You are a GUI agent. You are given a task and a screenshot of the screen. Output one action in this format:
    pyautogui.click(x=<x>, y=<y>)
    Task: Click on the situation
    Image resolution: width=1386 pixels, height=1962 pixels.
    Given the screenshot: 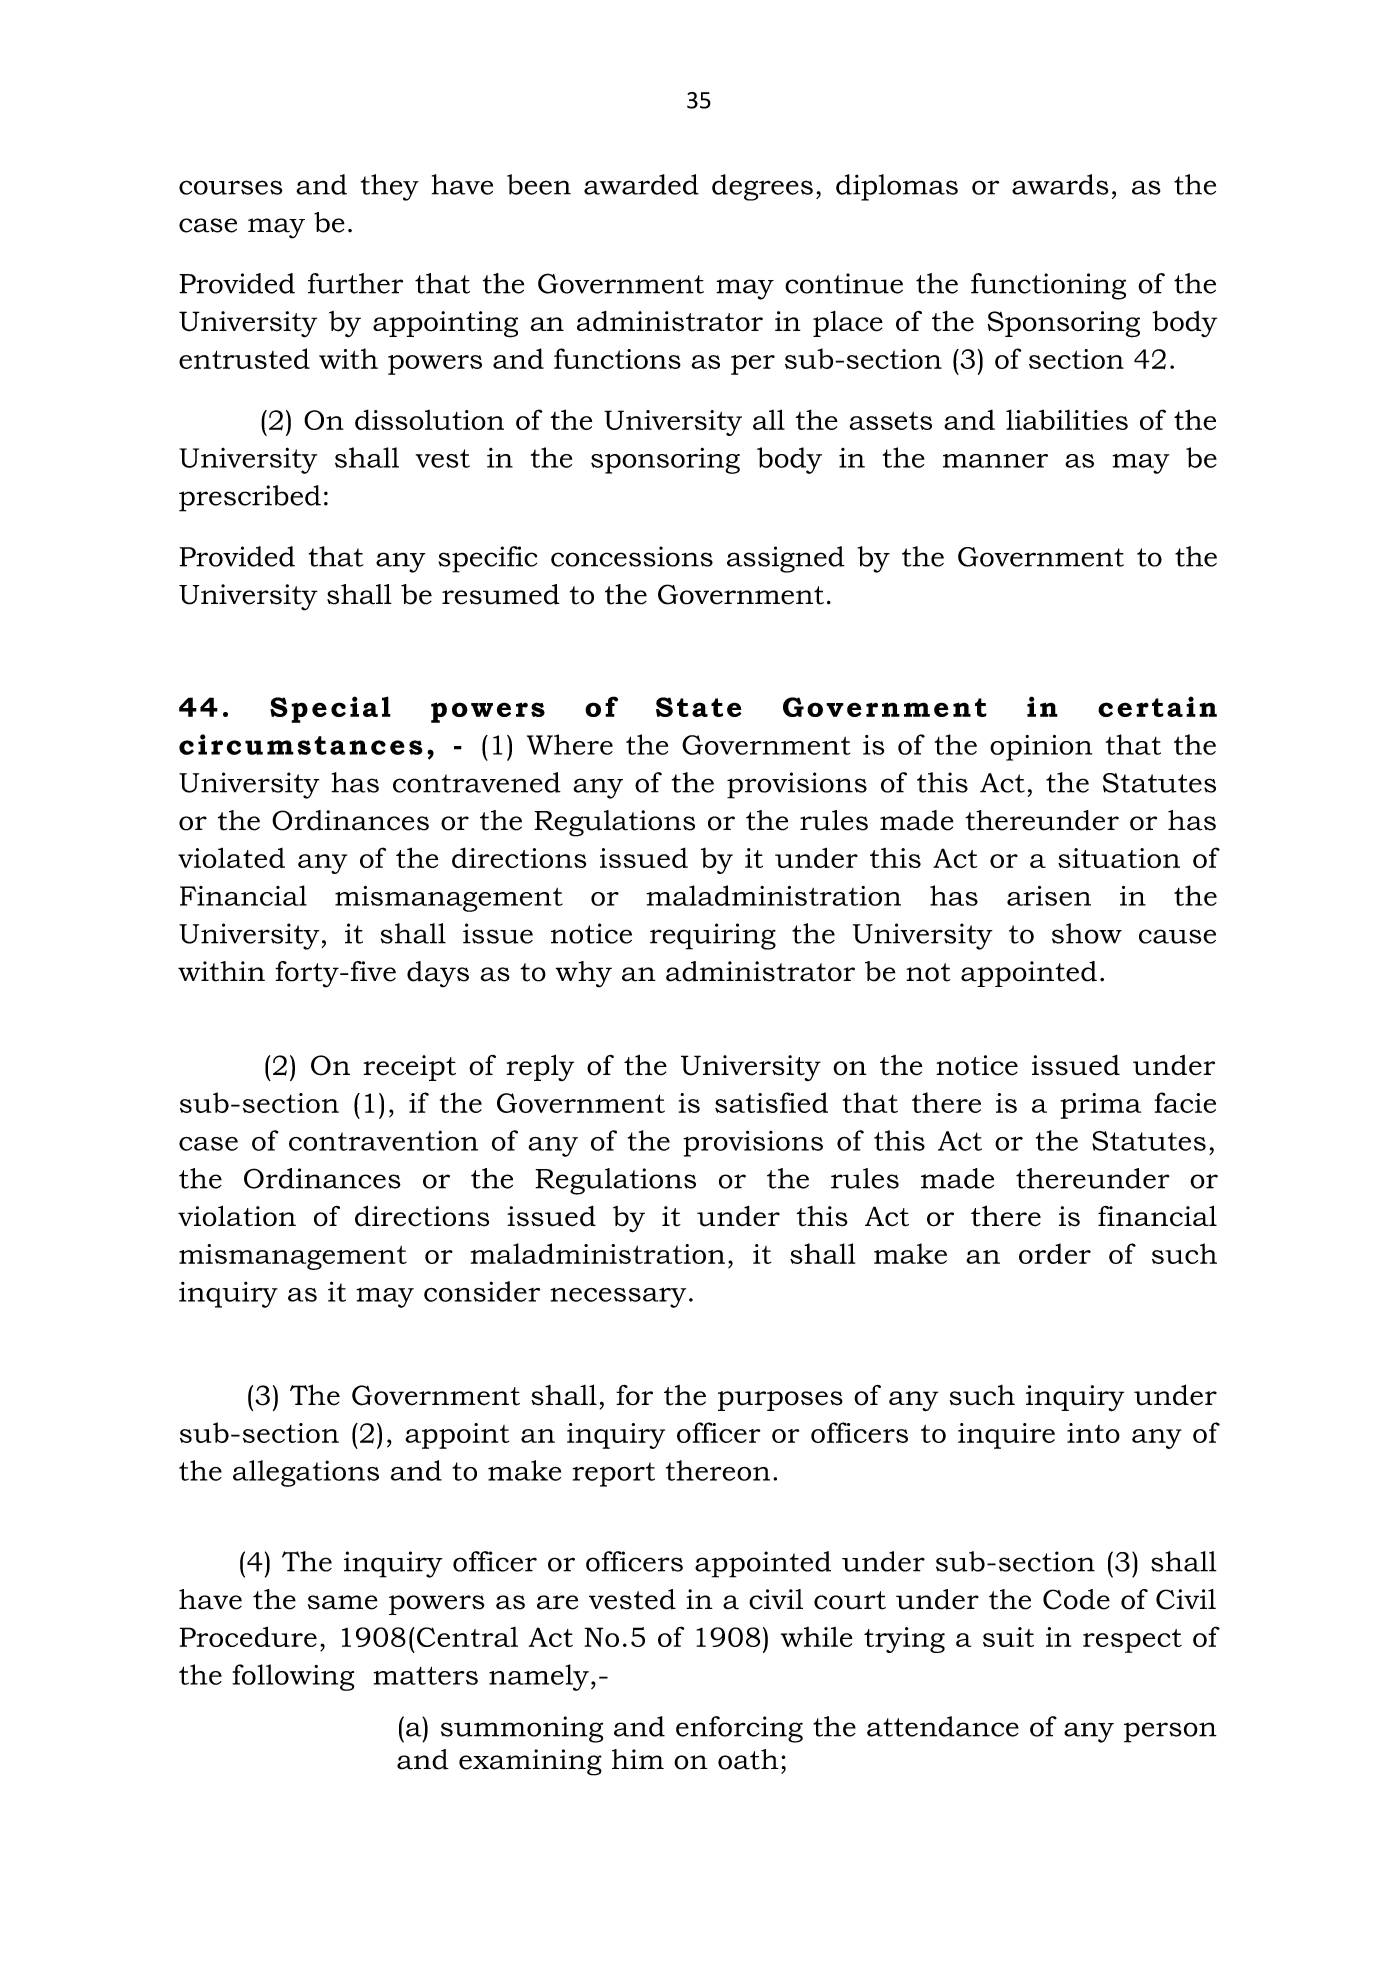 What is the action you would take?
    pyautogui.click(x=1119, y=858)
